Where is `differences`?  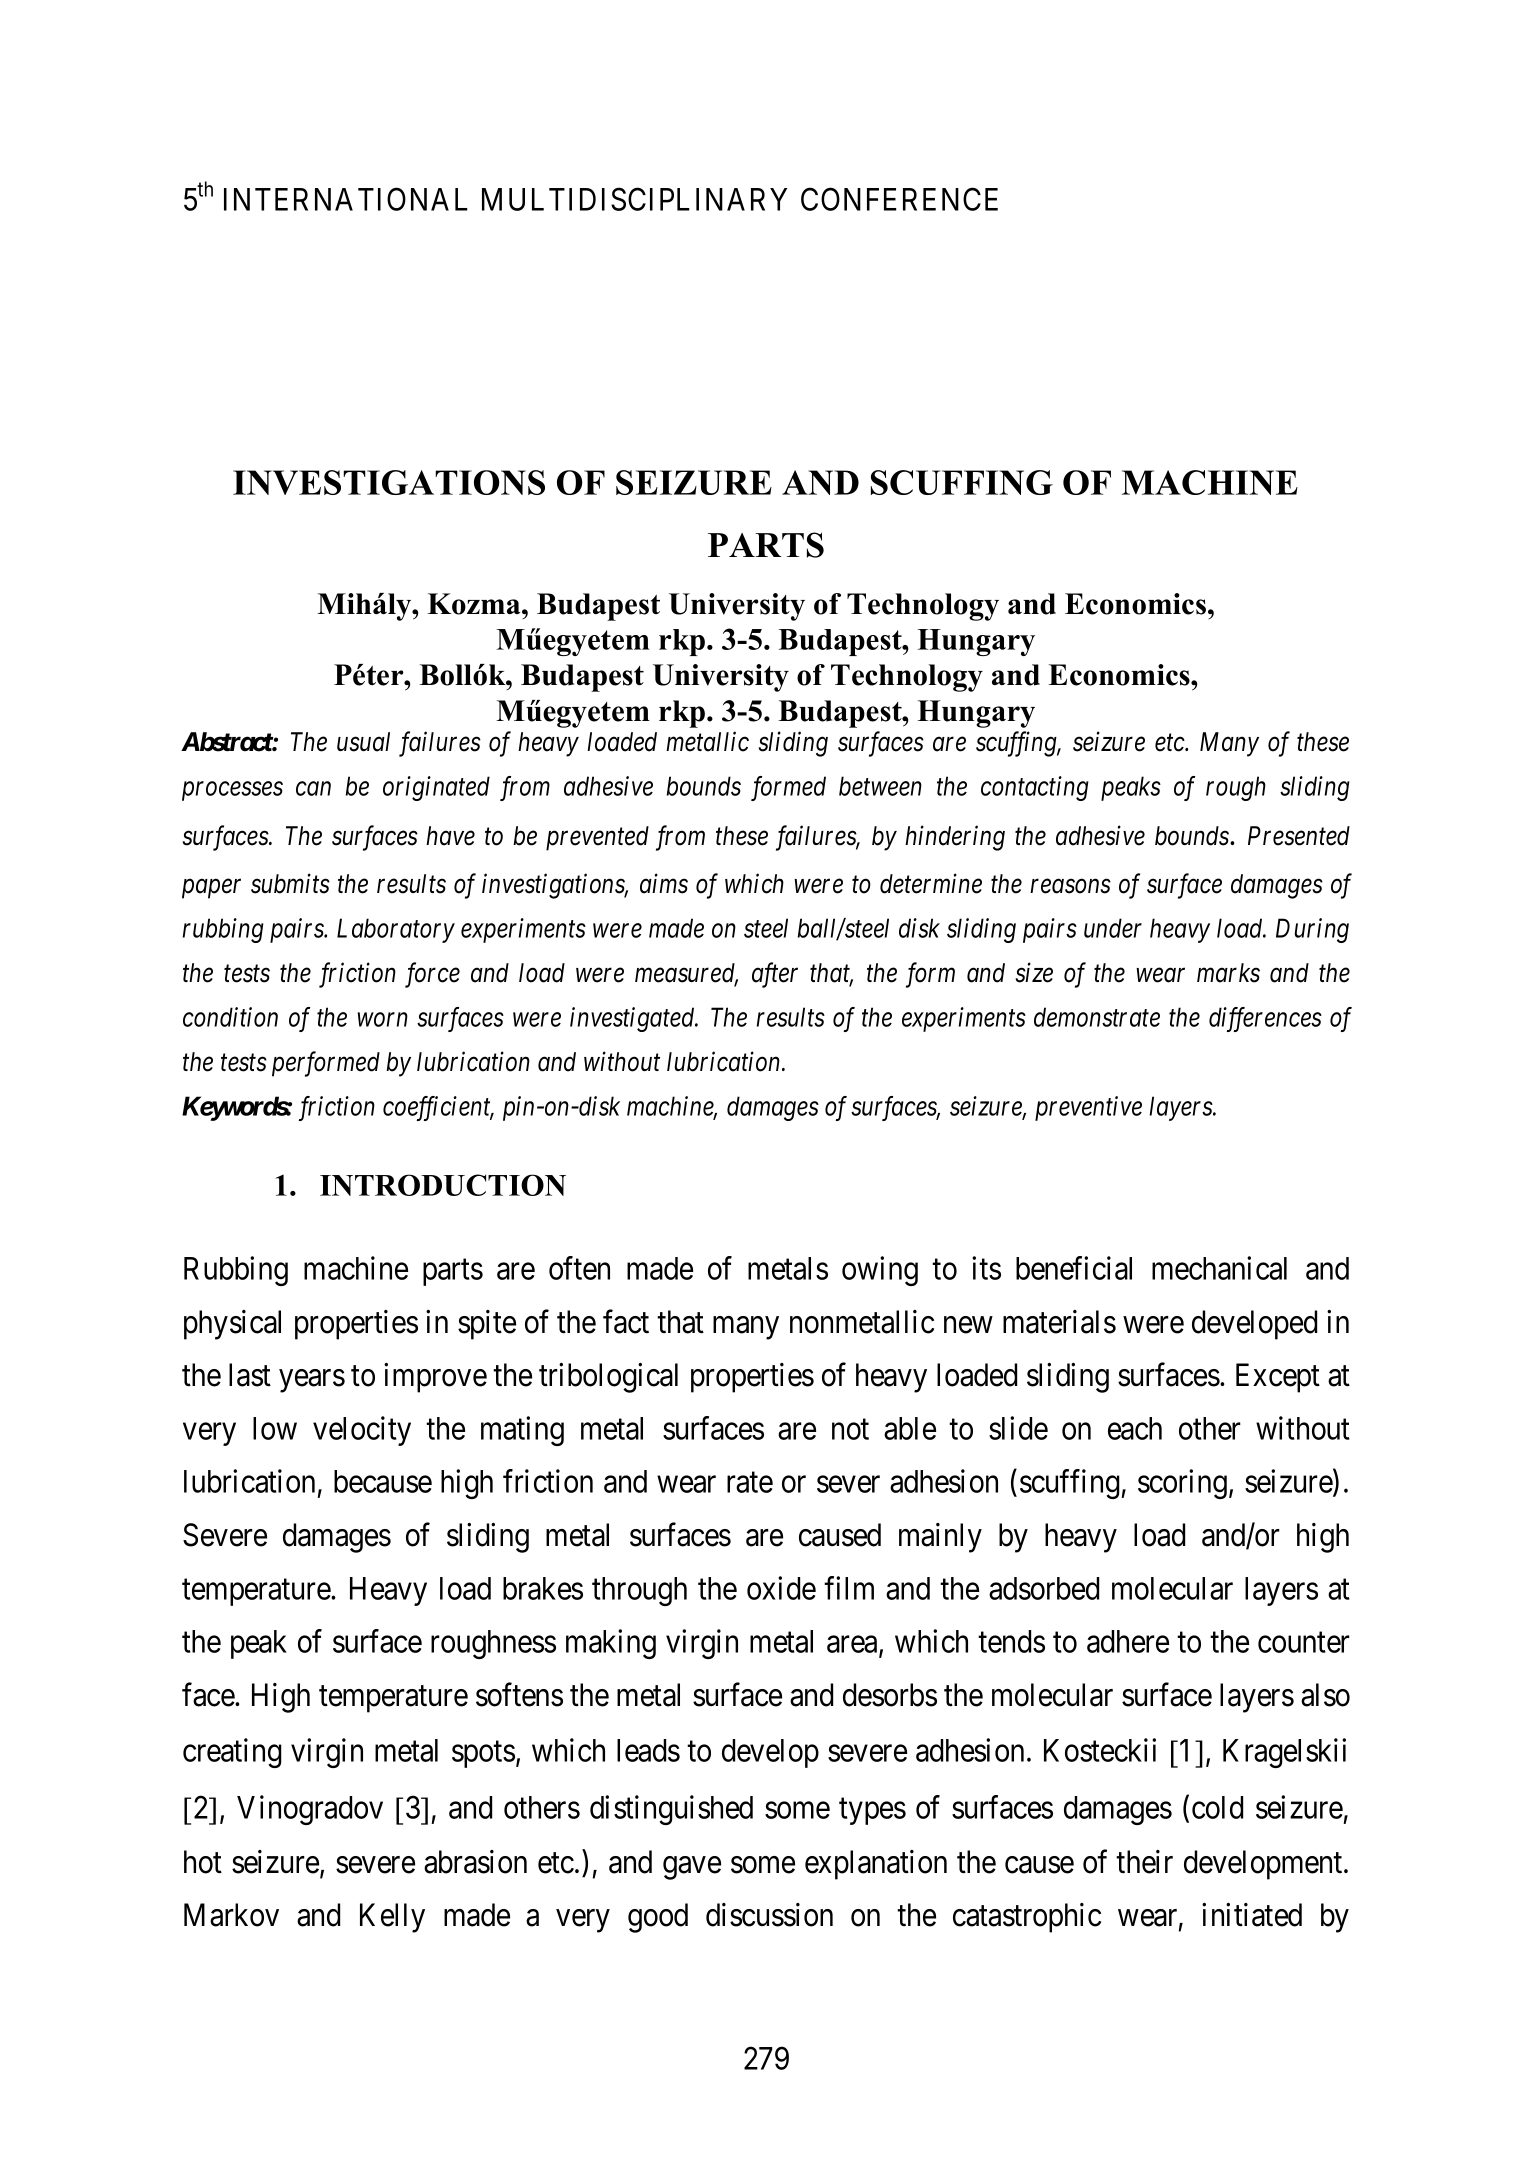 differences is located at coordinates (1265, 1019).
